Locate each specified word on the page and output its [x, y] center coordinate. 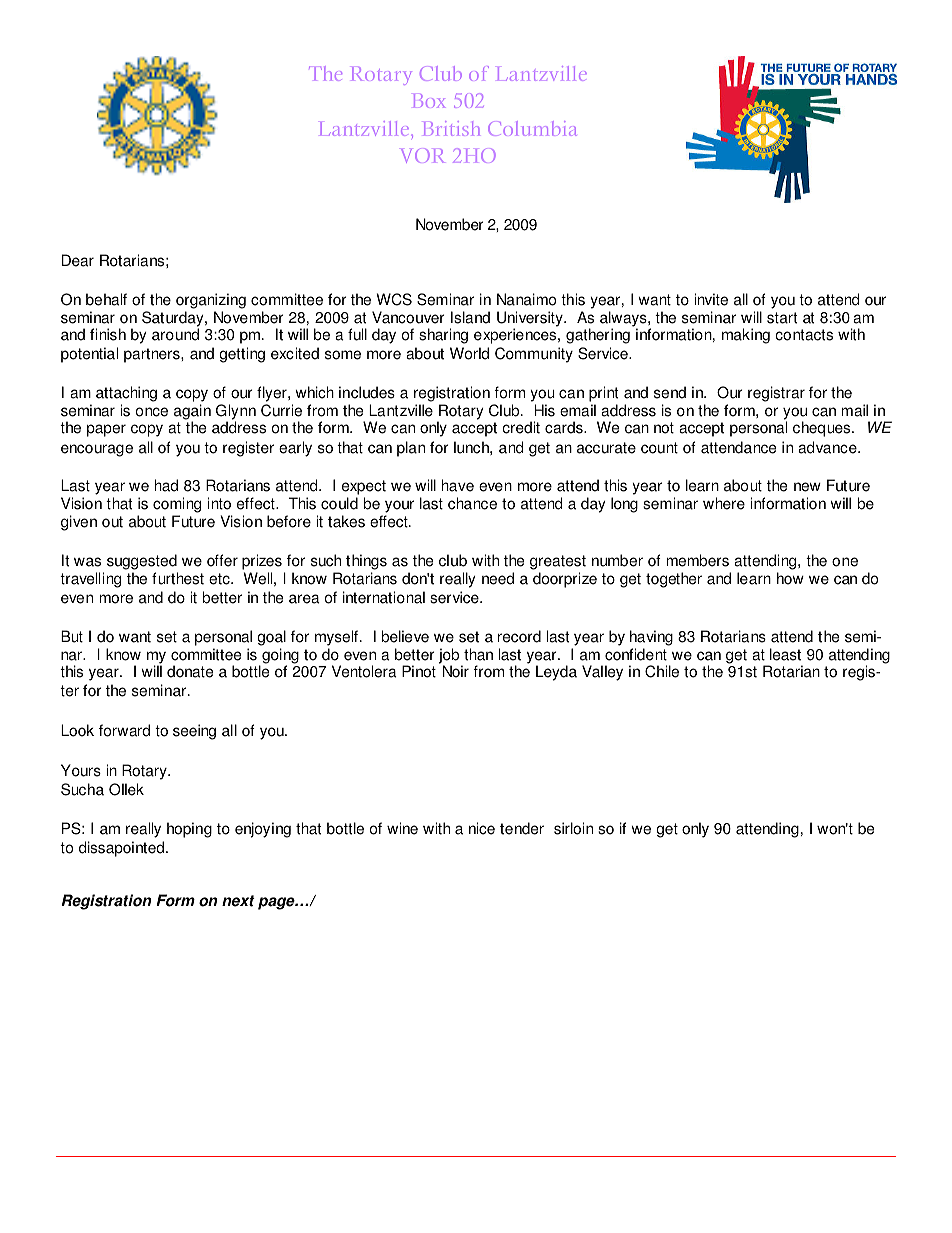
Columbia [532, 128]
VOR [423, 155]
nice [482, 828]
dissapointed [121, 849]
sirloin [573, 828]
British [451, 128]
